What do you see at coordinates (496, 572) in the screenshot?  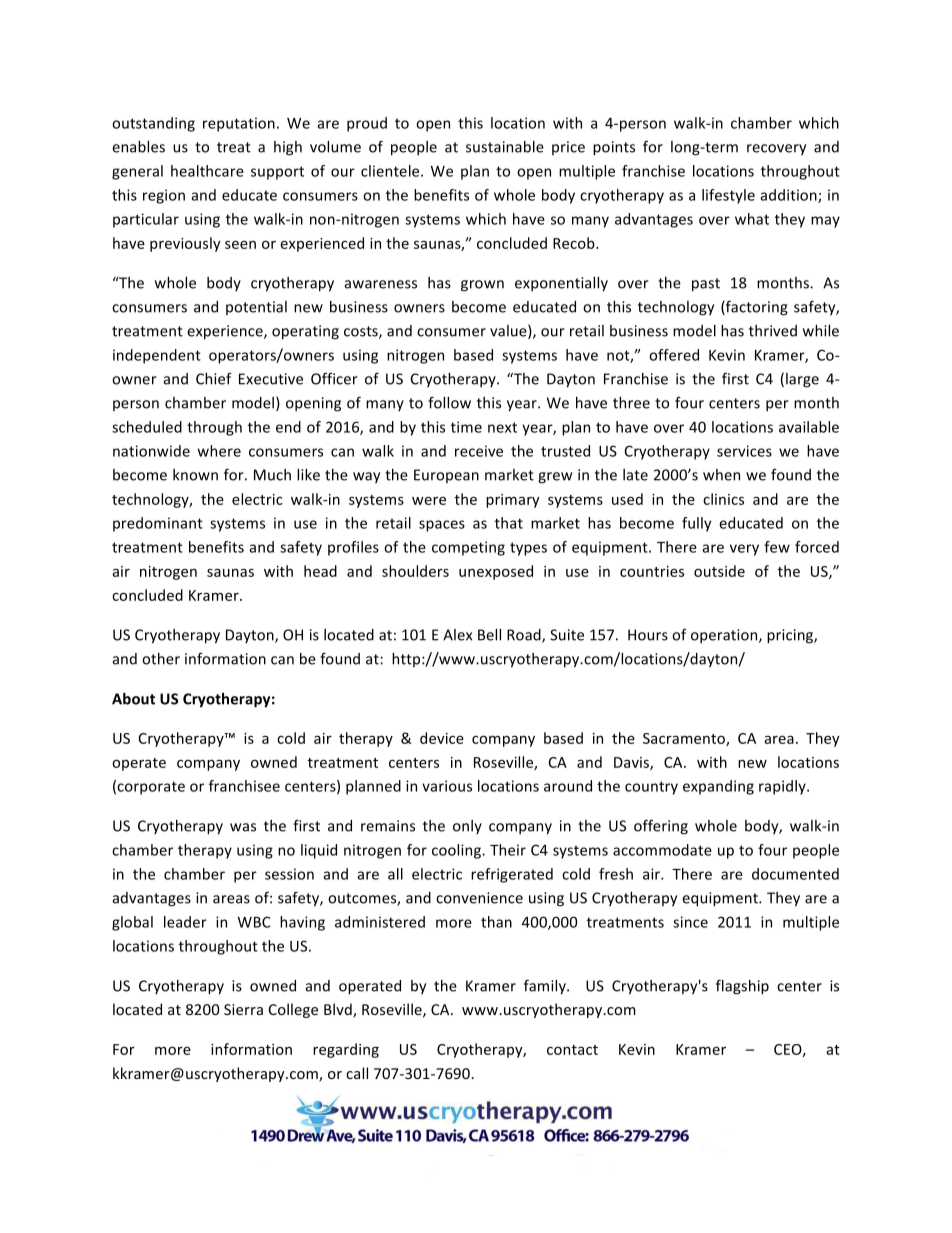 I see `unexposed` at bounding box center [496, 572].
